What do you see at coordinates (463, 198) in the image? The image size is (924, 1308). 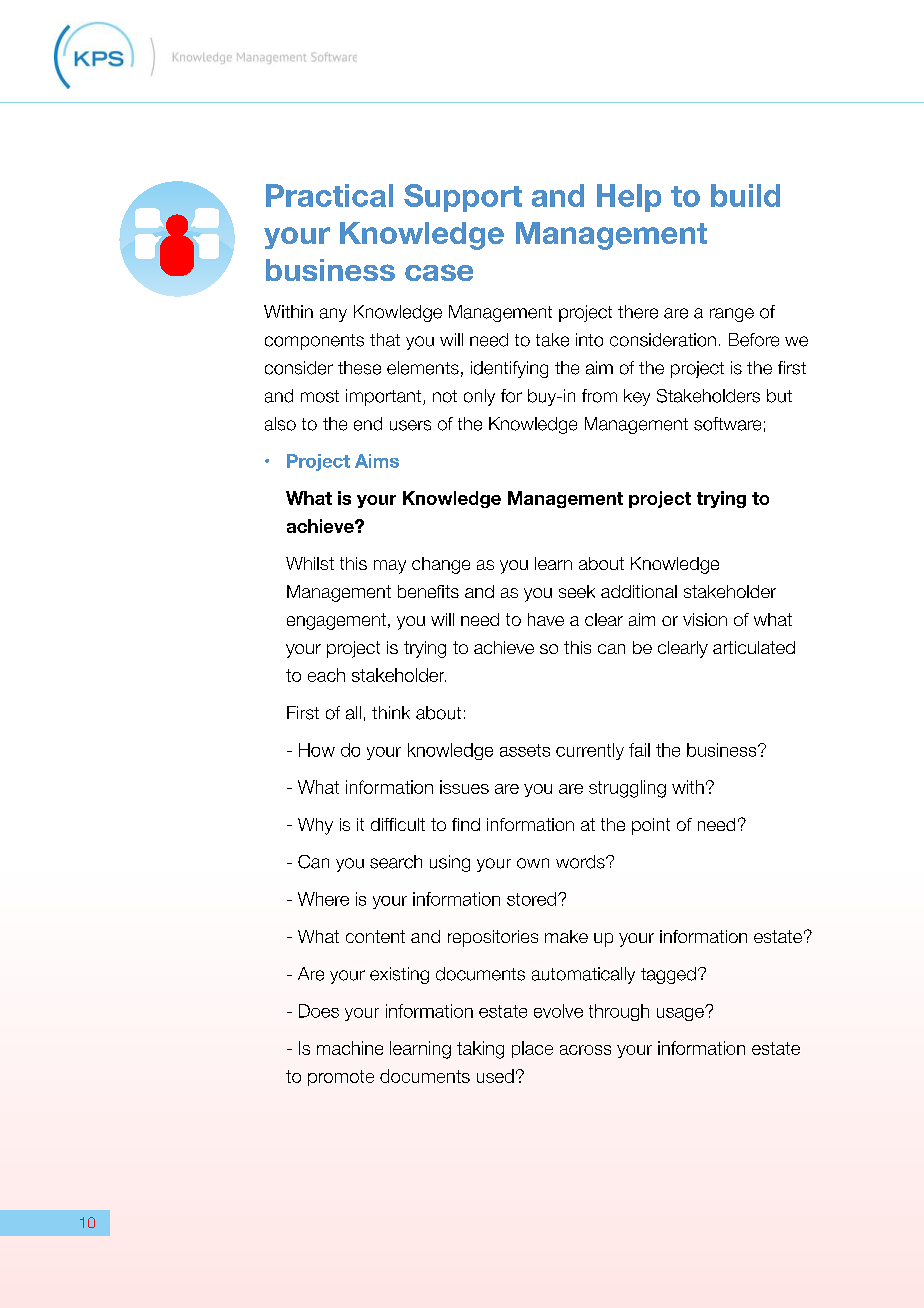 I see `Support` at bounding box center [463, 198].
